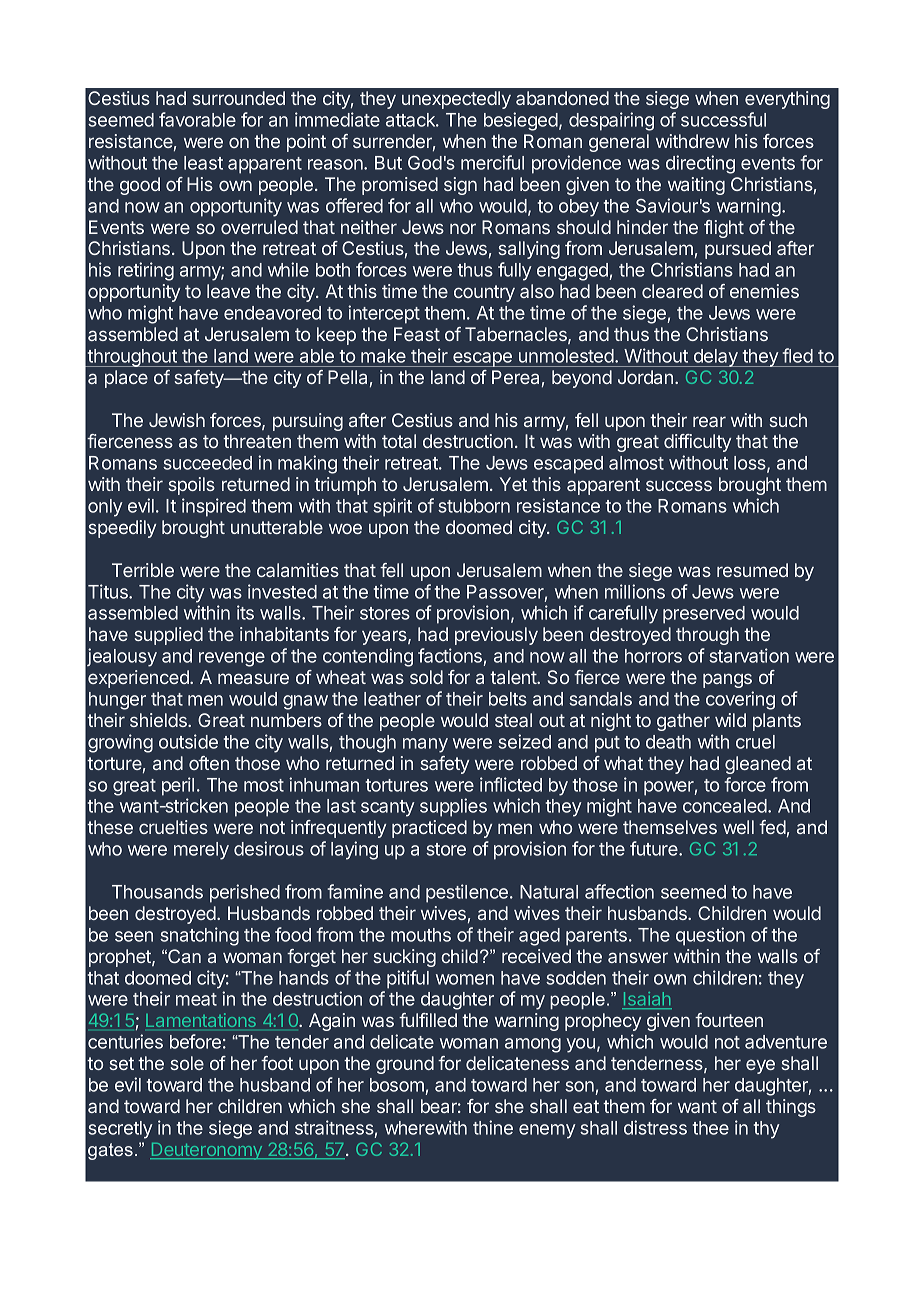 This screenshot has height=1308, width=924. Describe the element at coordinates (492, 162) in the screenshot. I see `merciful` at that location.
